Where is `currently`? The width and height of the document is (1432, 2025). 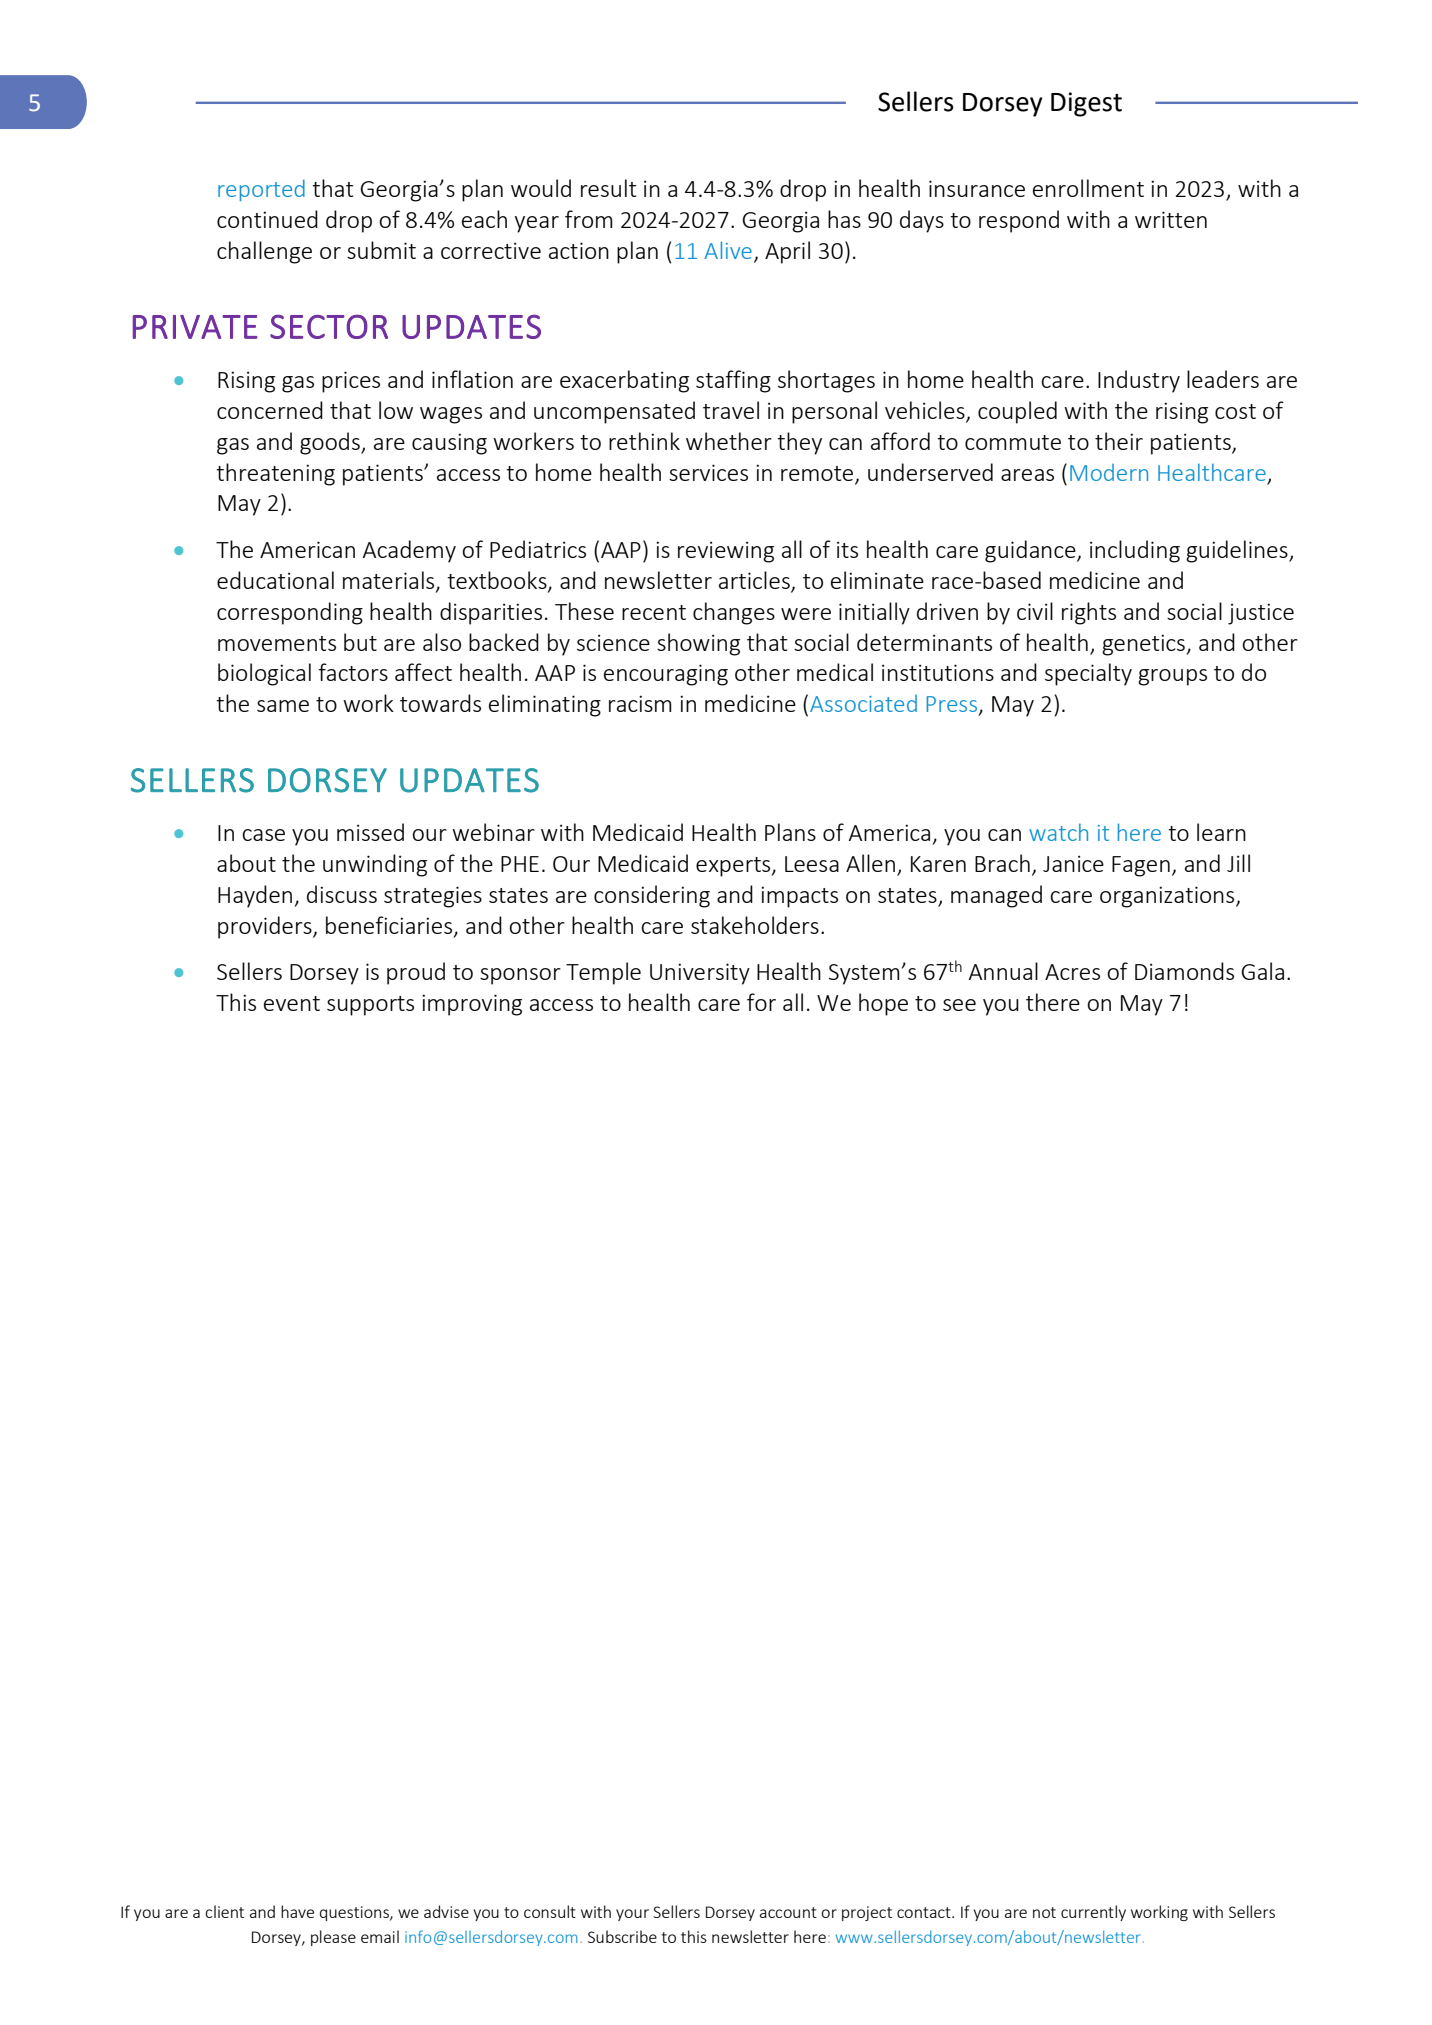 currently is located at coordinates (1093, 1913).
